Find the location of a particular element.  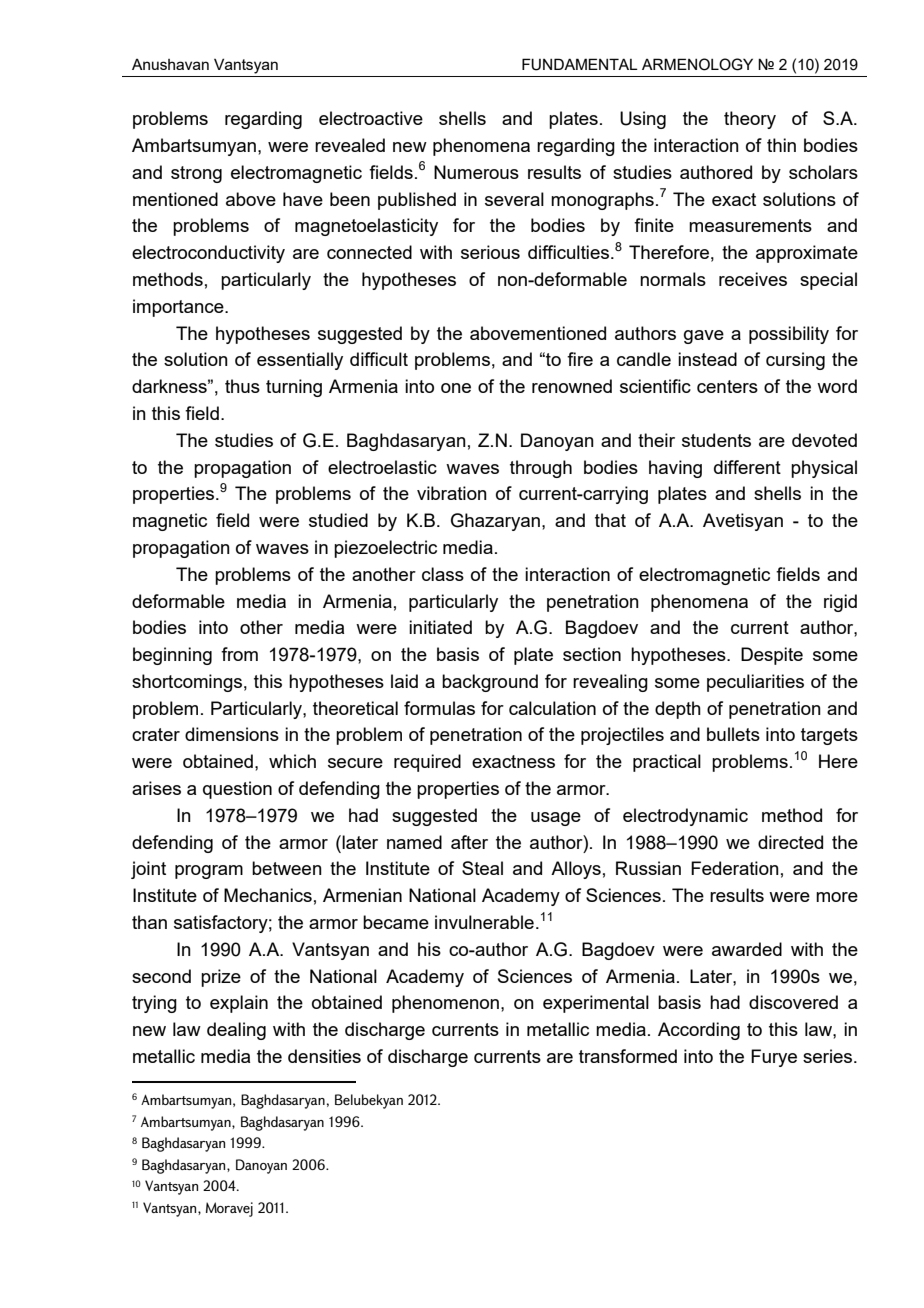

directed is located at coordinates (790, 842).
